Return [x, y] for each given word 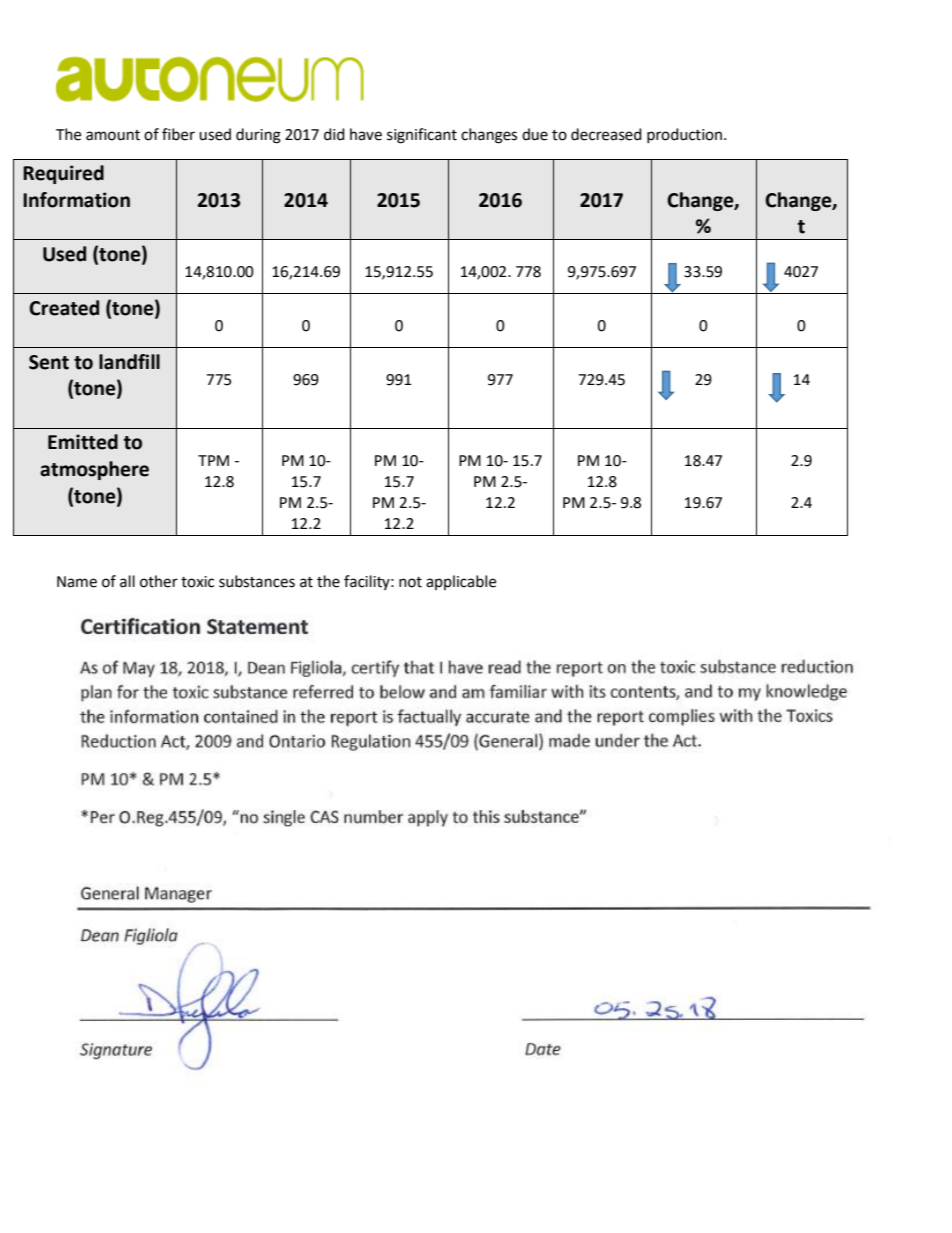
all [127, 581]
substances [257, 581]
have [366, 134]
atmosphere [94, 470]
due [535, 134]
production [686, 135]
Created [64, 308]
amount [113, 135]
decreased [606, 134]
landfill [129, 362]
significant [422, 136]
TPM [213, 460]
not [410, 582]
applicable [461, 582]
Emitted [83, 442]
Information [76, 200]
